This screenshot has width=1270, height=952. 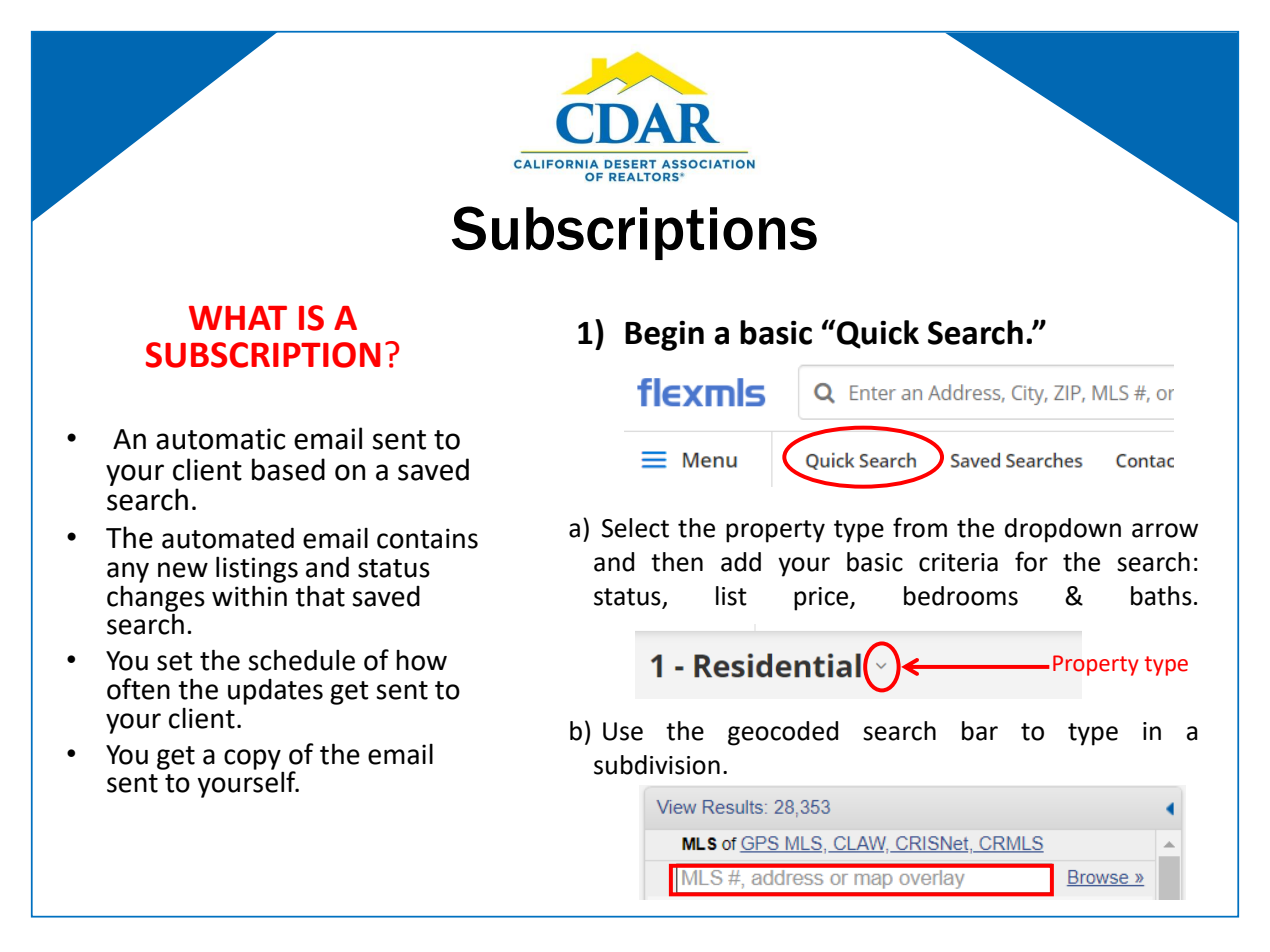 What do you see at coordinates (961, 596) in the screenshot?
I see `bedrooms` at bounding box center [961, 596].
